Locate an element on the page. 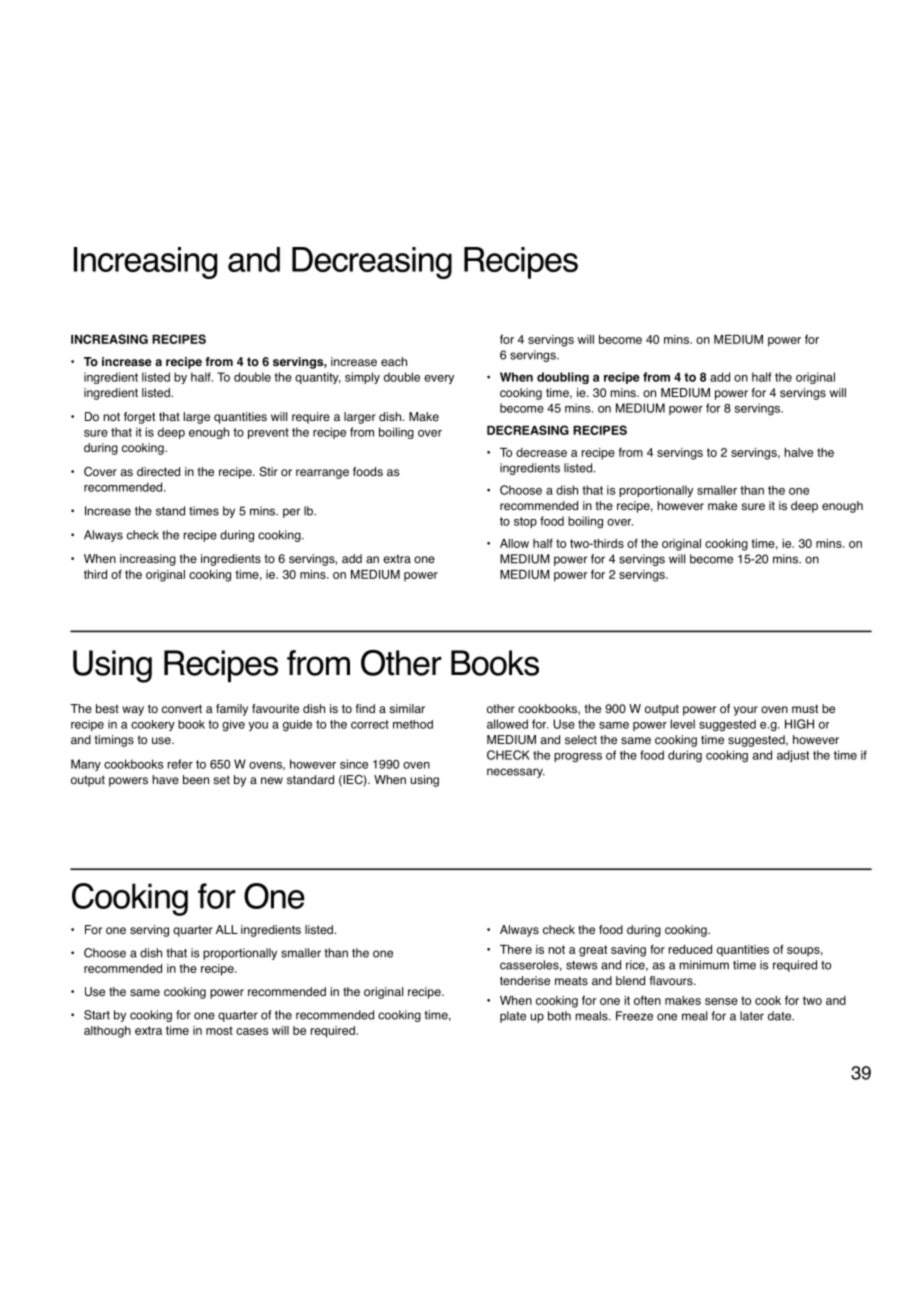 This image has width=924, height=1308. every is located at coordinates (439, 379).
